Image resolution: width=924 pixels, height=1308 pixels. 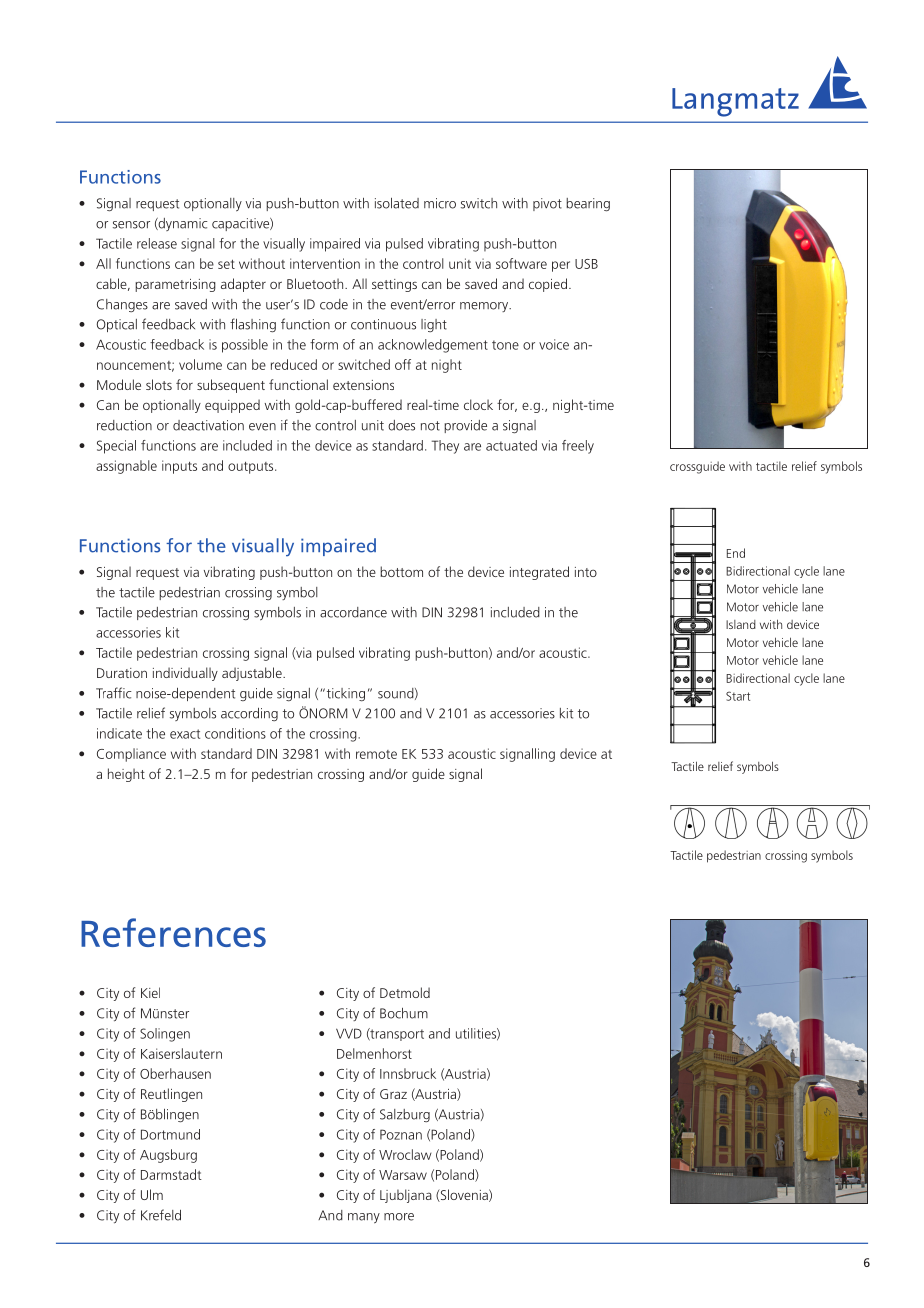 I want to click on freely, so click(x=578, y=447).
